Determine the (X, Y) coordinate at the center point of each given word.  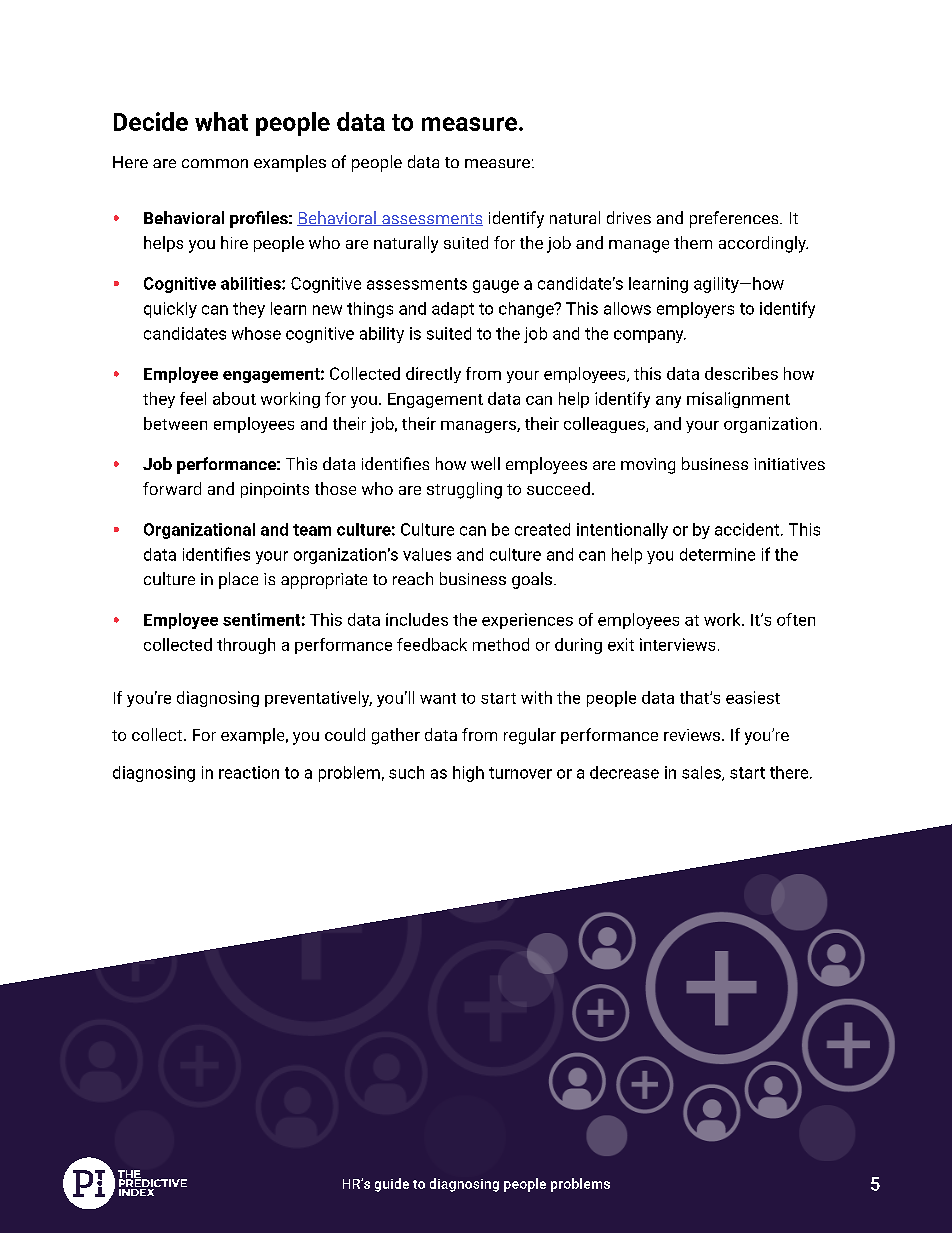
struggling (464, 490)
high (468, 774)
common (215, 163)
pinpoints (275, 490)
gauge (496, 286)
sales (702, 773)
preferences (735, 219)
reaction (249, 772)
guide (392, 1185)
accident (748, 529)
